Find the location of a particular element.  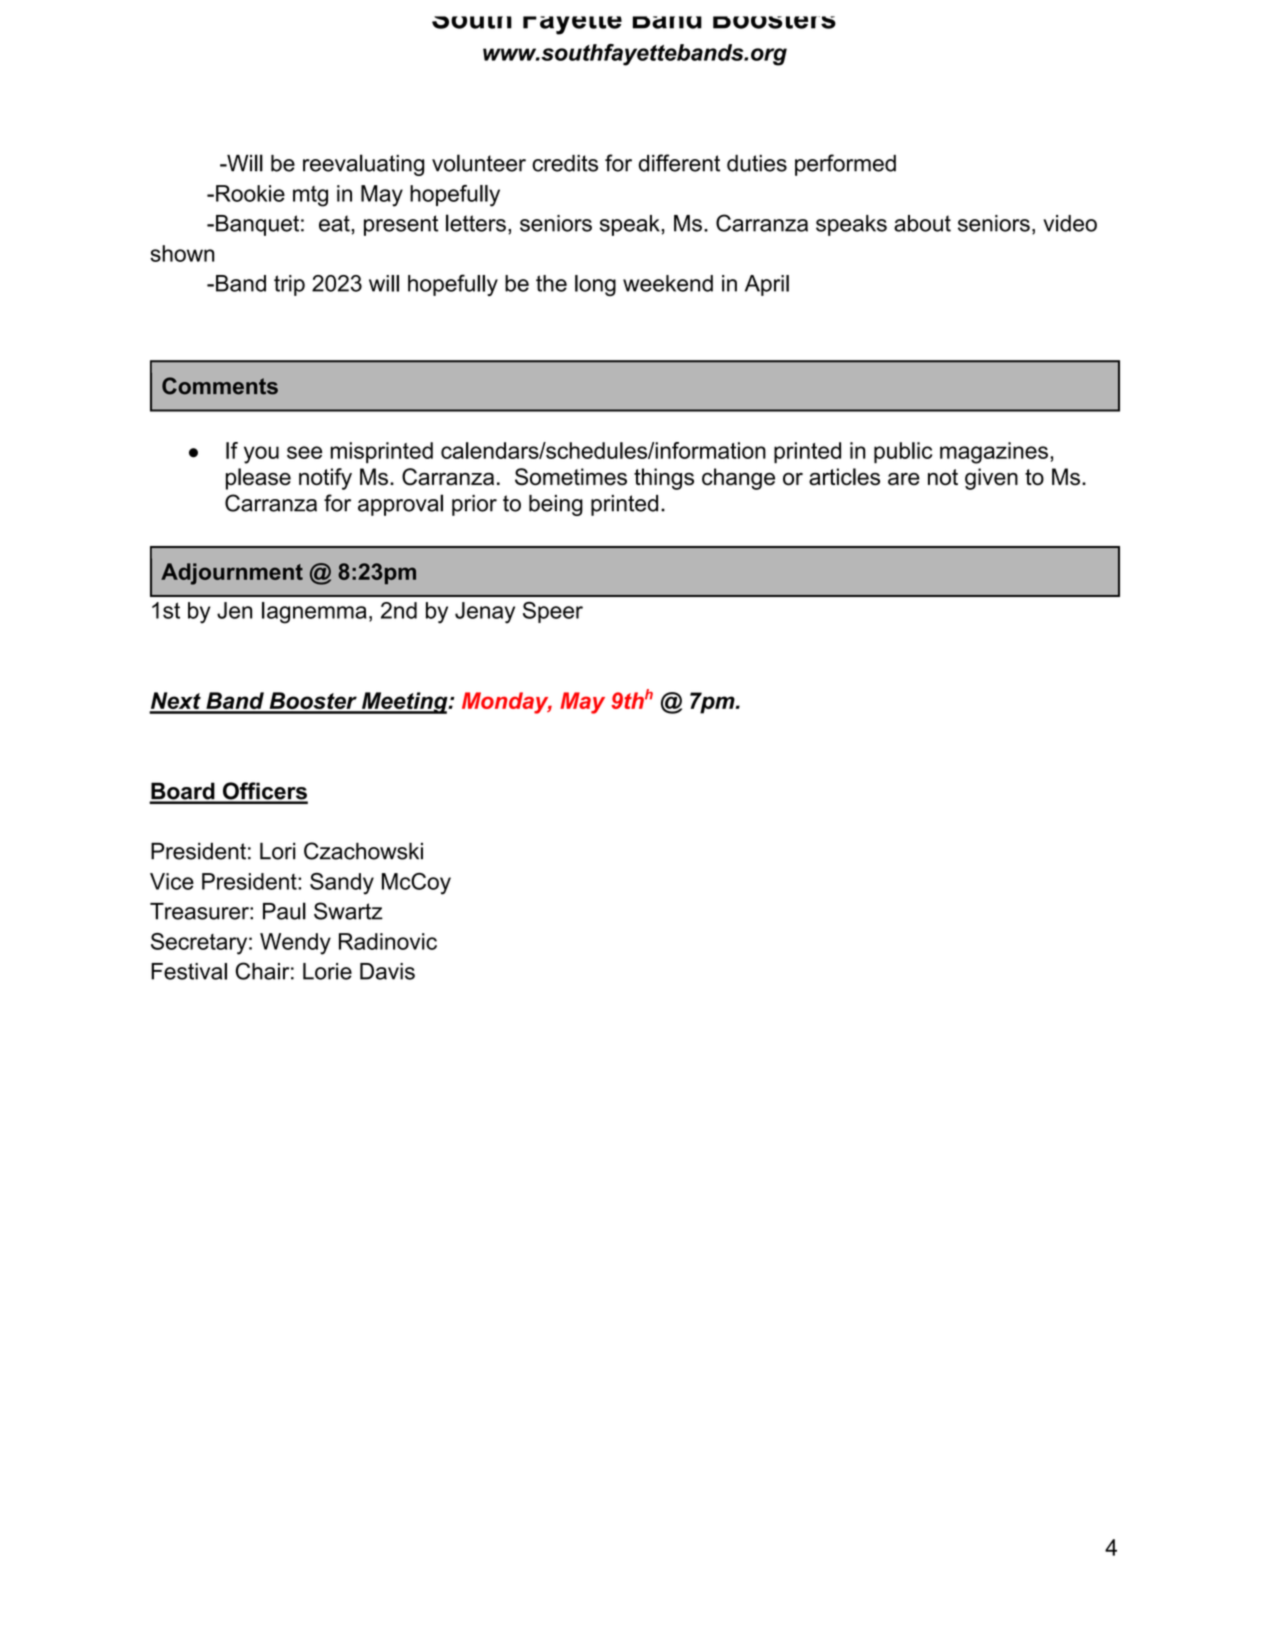

see is located at coordinates (304, 452).
